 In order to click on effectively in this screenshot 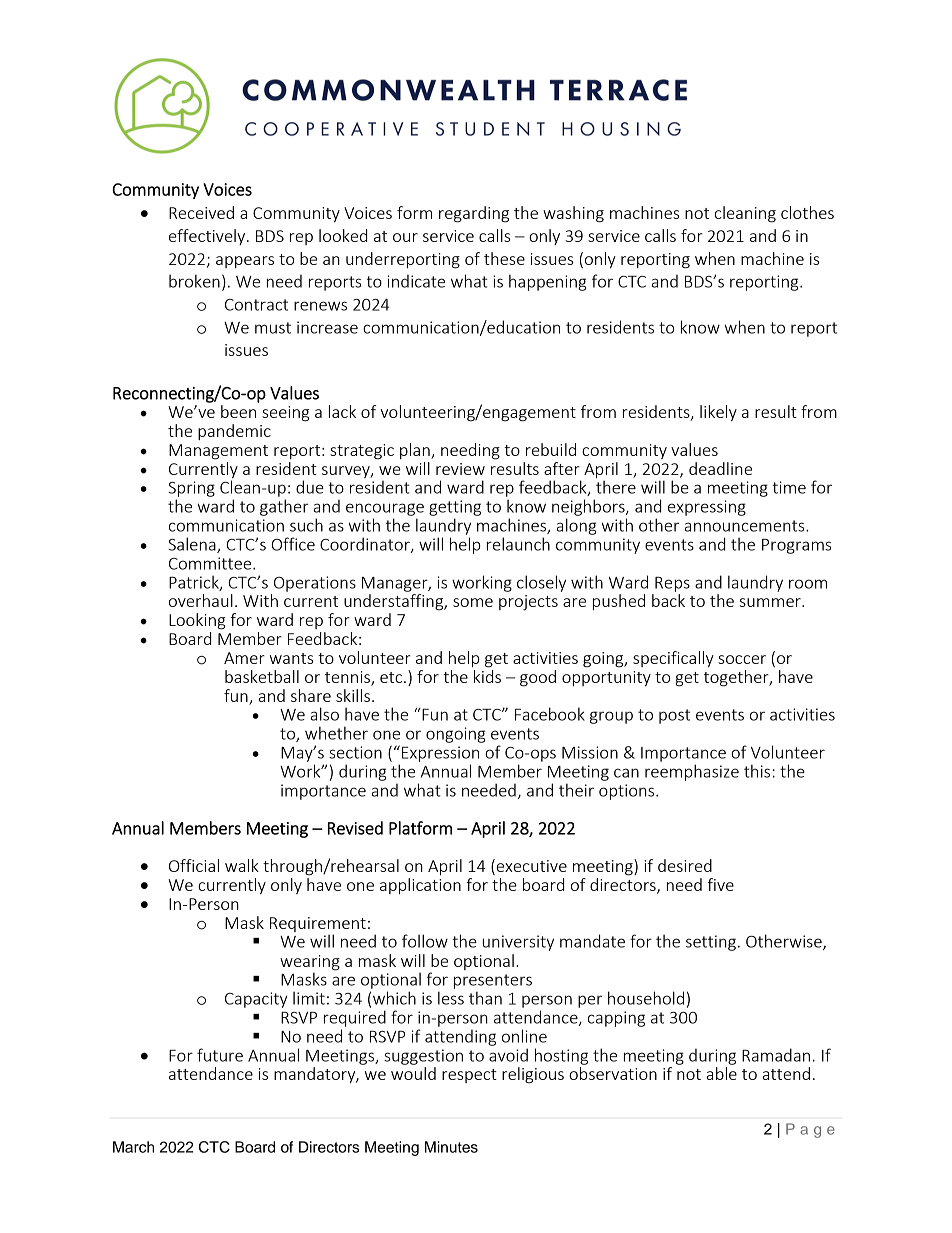, I will do `click(208, 237)`.
